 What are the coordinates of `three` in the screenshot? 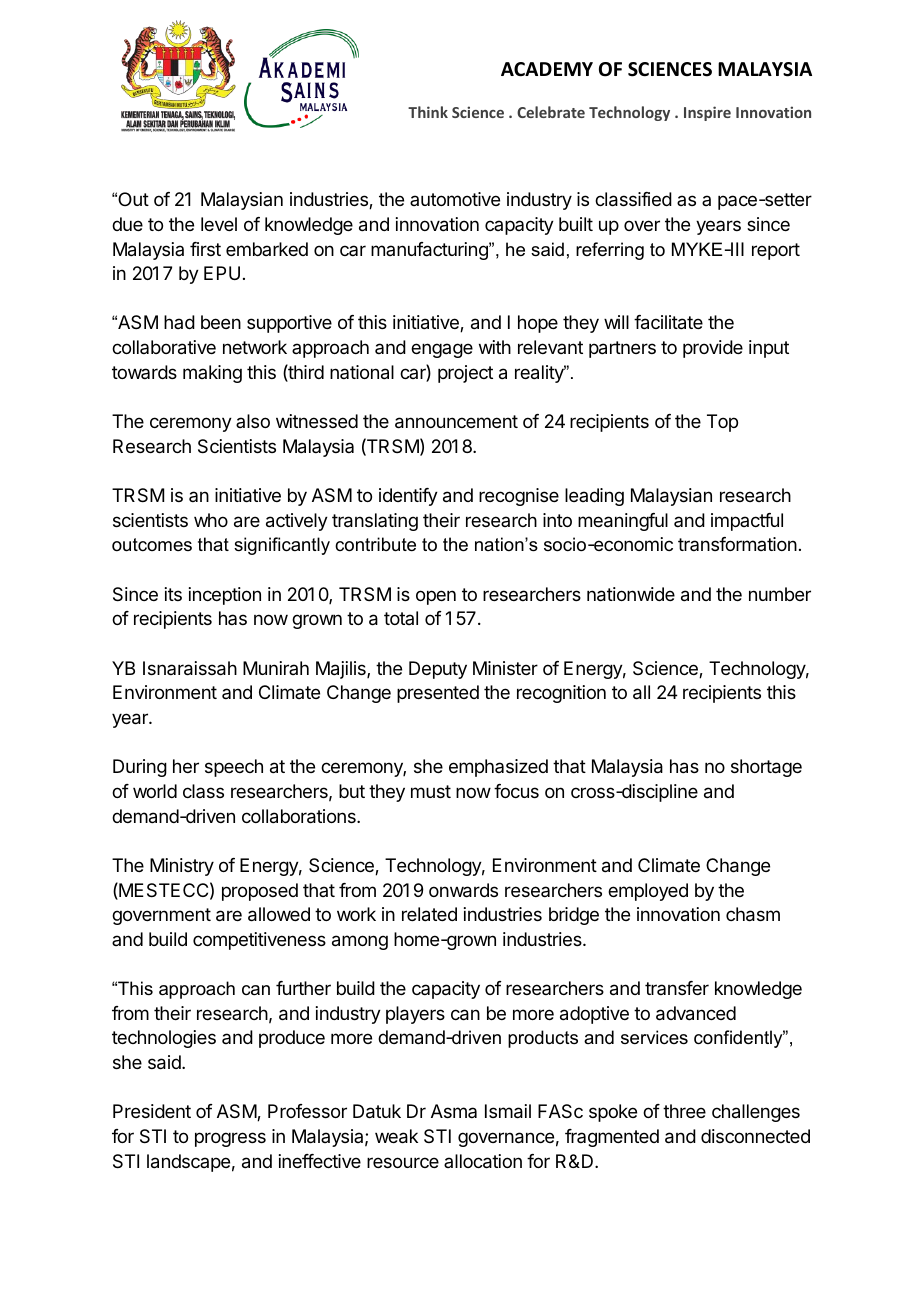 It's located at (684, 1111).
